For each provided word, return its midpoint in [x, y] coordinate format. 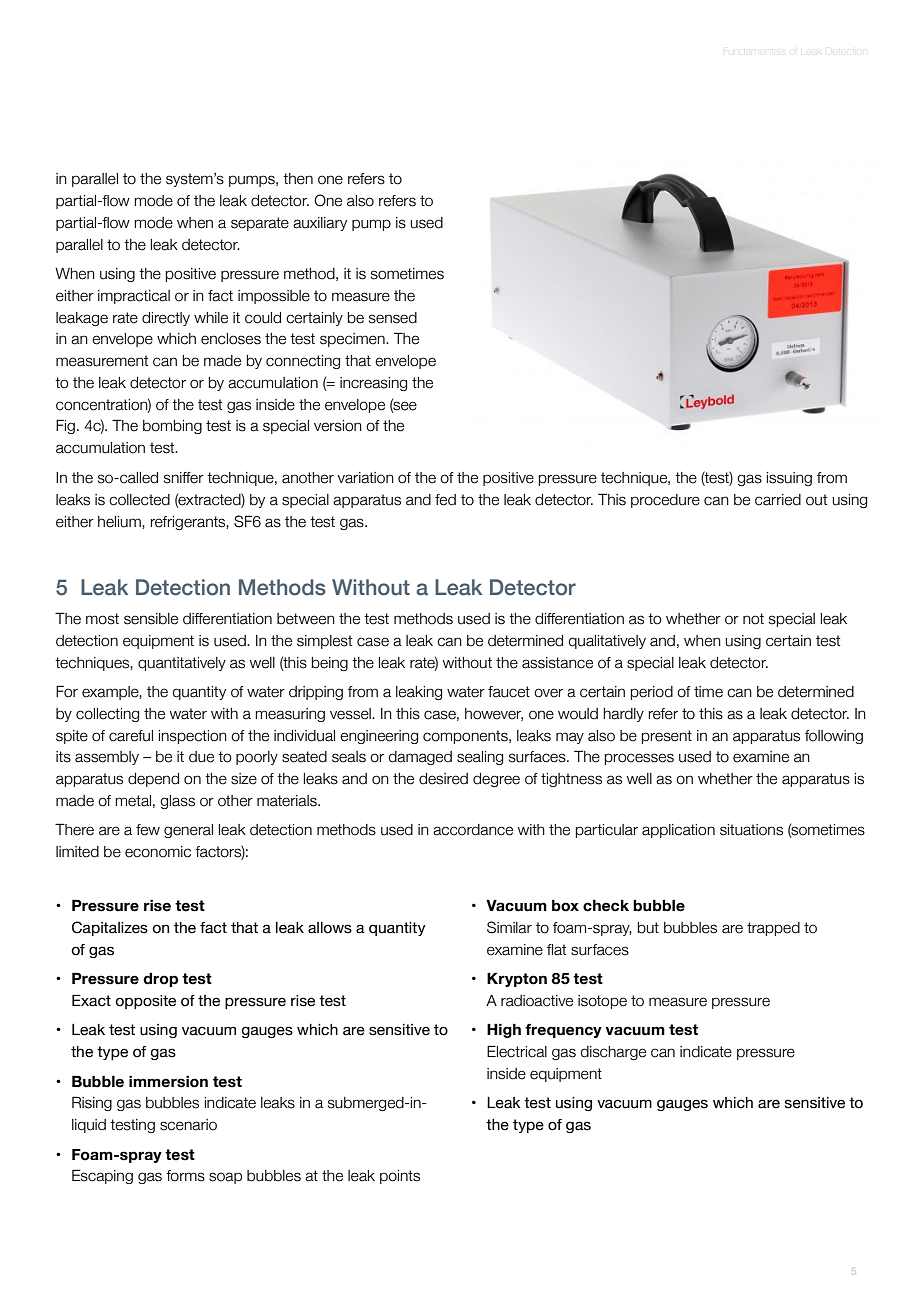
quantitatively [182, 664]
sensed [393, 318]
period [652, 693]
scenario [188, 1125]
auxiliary [320, 224]
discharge [613, 1053]
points [400, 1177]
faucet [509, 692]
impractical [134, 297]
